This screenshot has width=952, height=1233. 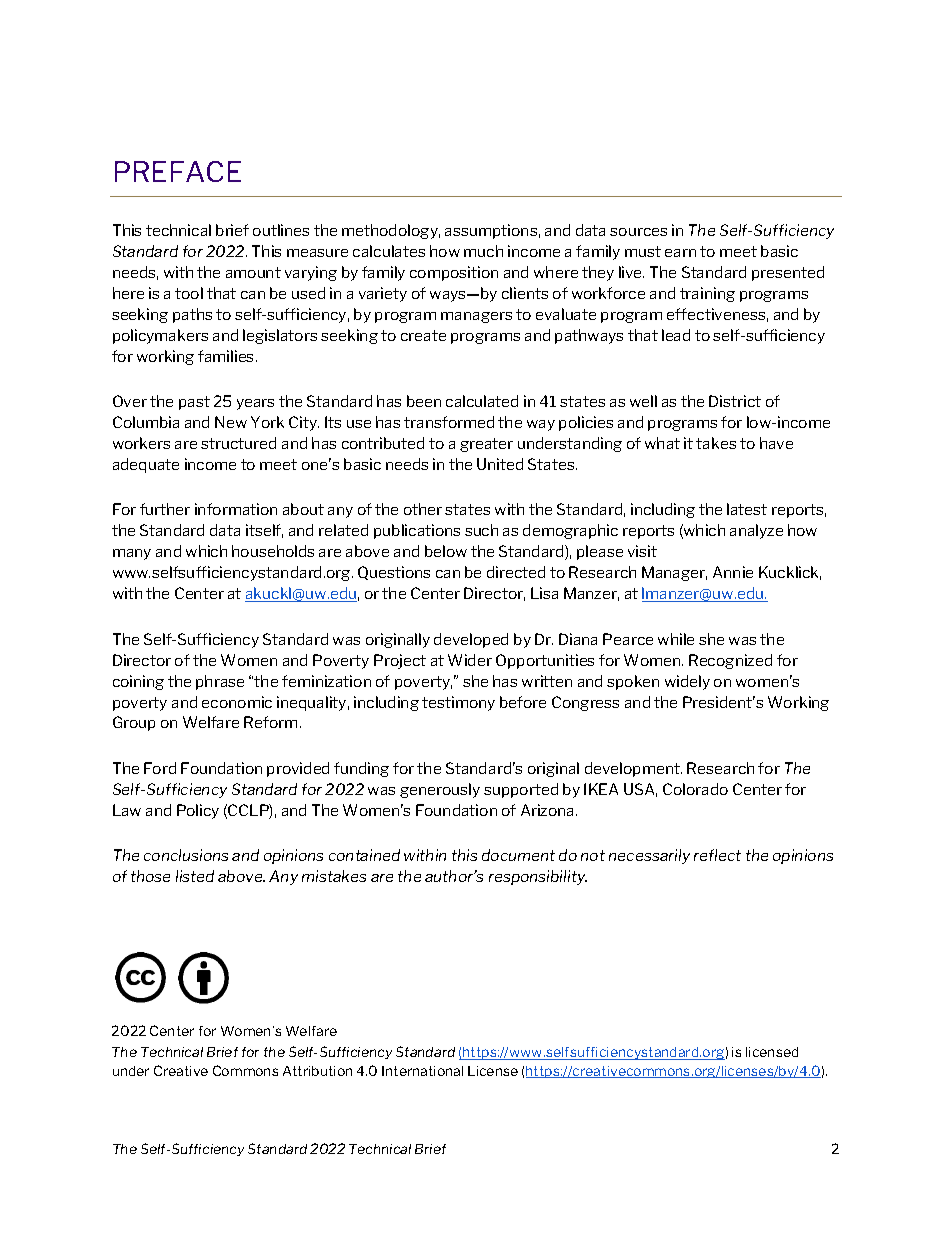 What do you see at coordinates (483, 251) in the screenshot?
I see `much` at bounding box center [483, 251].
